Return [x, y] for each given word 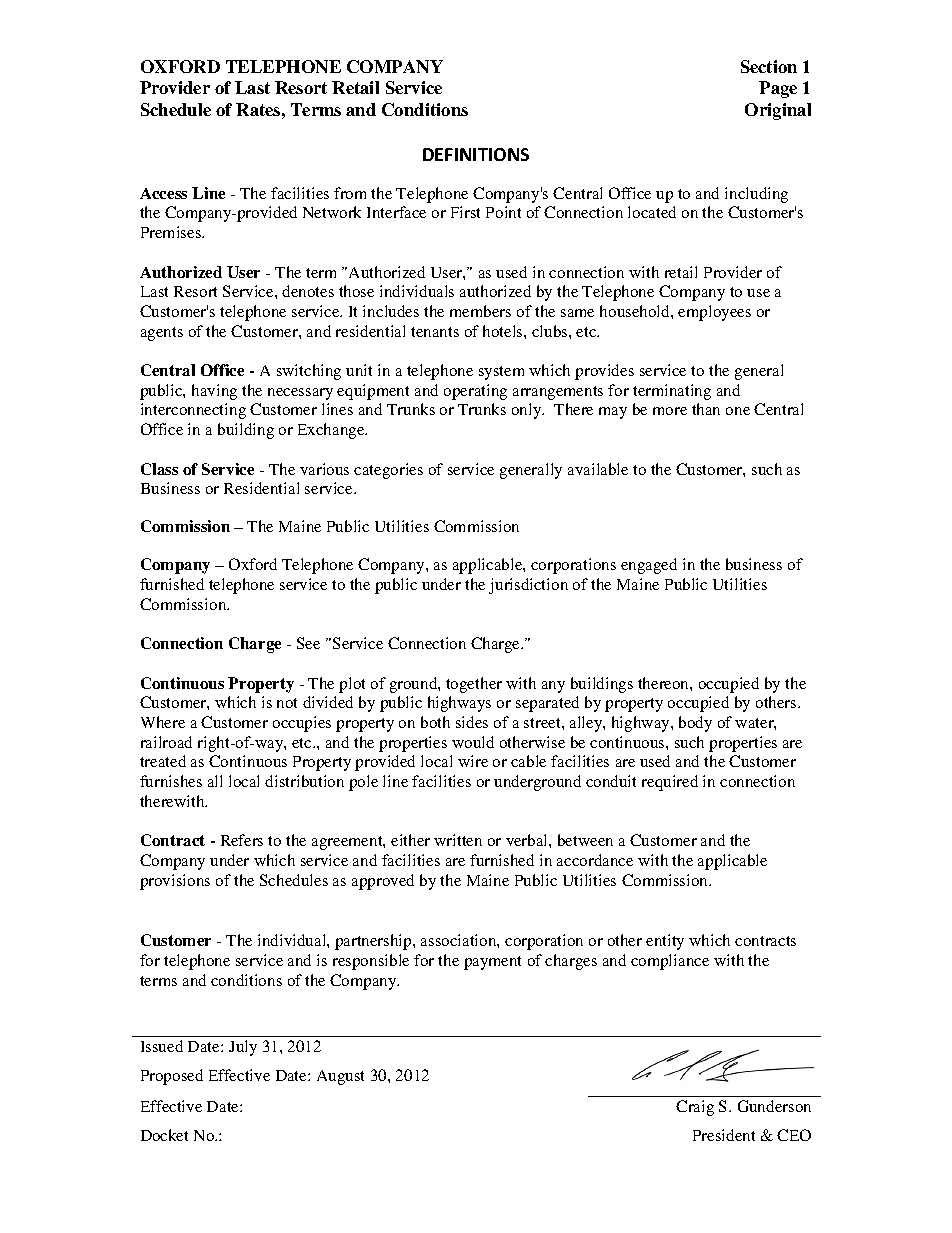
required [670, 783]
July [243, 1048]
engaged [649, 566]
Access [163, 193]
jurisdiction [528, 586]
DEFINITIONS [476, 154]
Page [778, 89]
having [214, 392]
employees [714, 313]
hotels [504, 331]
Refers [242, 840]
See [308, 643]
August [340, 1077]
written [458, 840]
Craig [695, 1108]
